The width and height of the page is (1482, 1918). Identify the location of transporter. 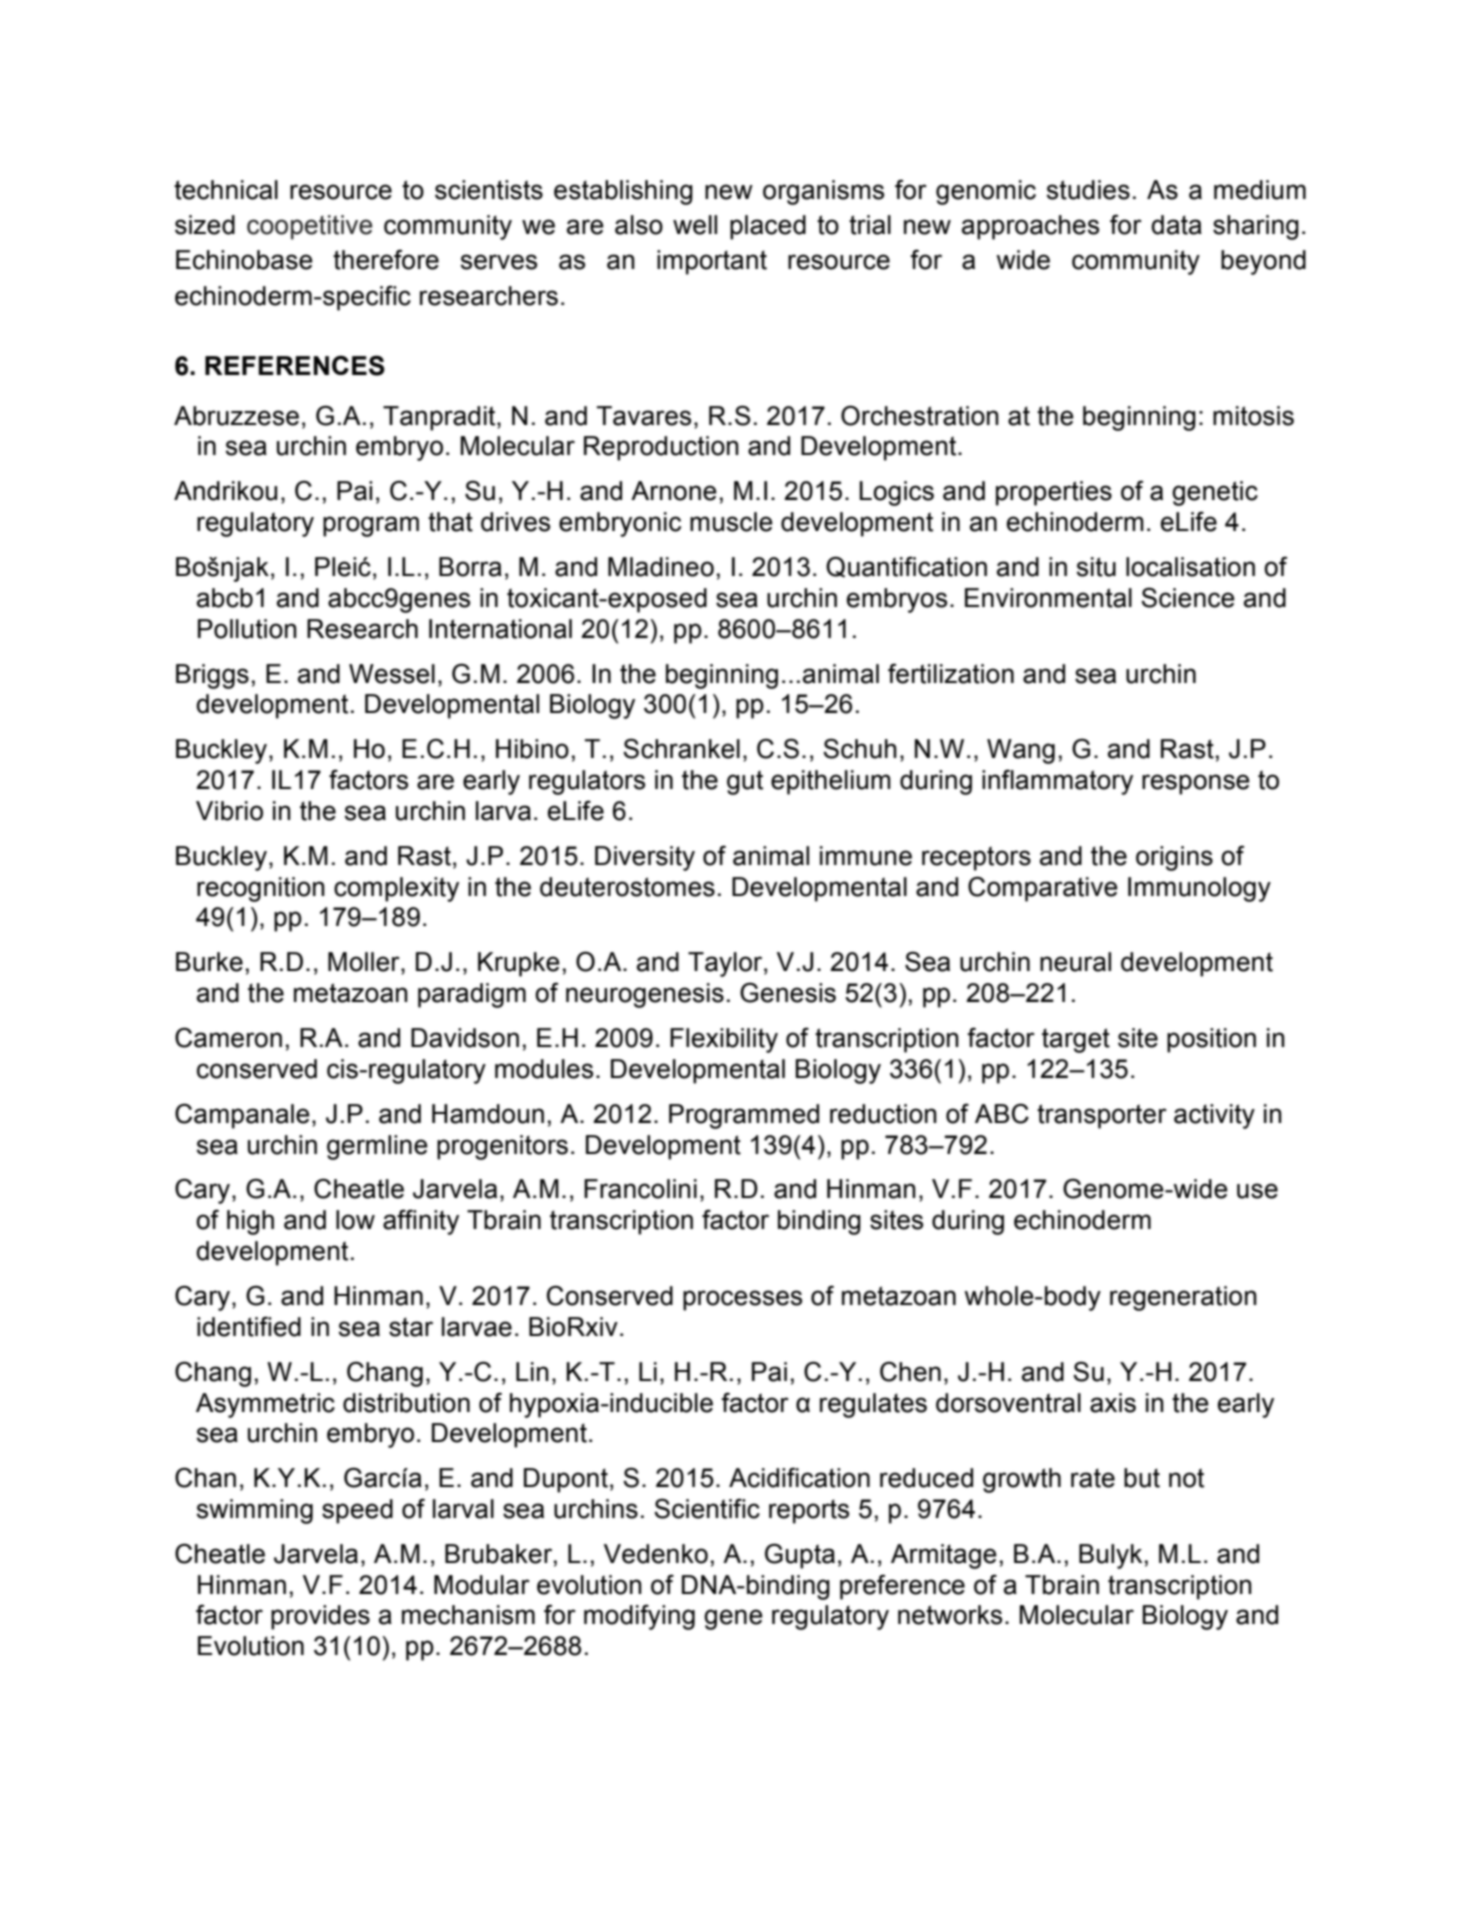
(1102, 1116).
